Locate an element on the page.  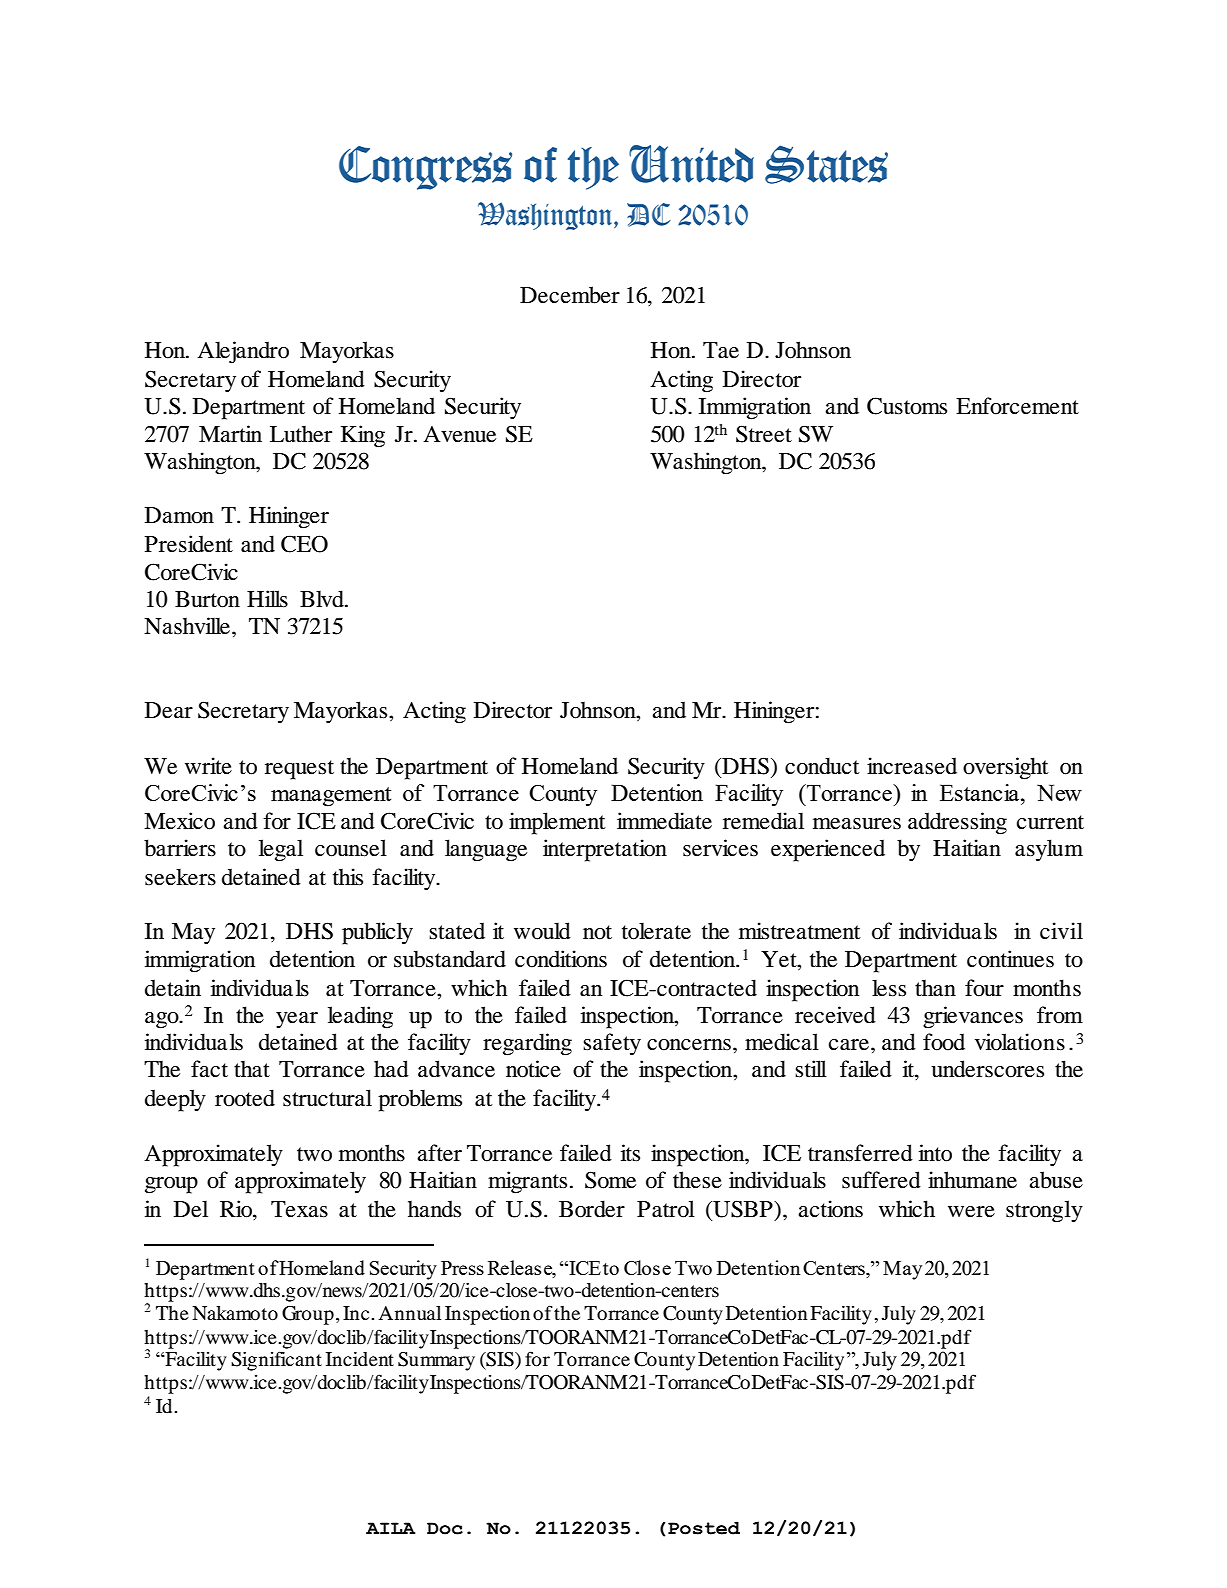
were is located at coordinates (971, 1212).
